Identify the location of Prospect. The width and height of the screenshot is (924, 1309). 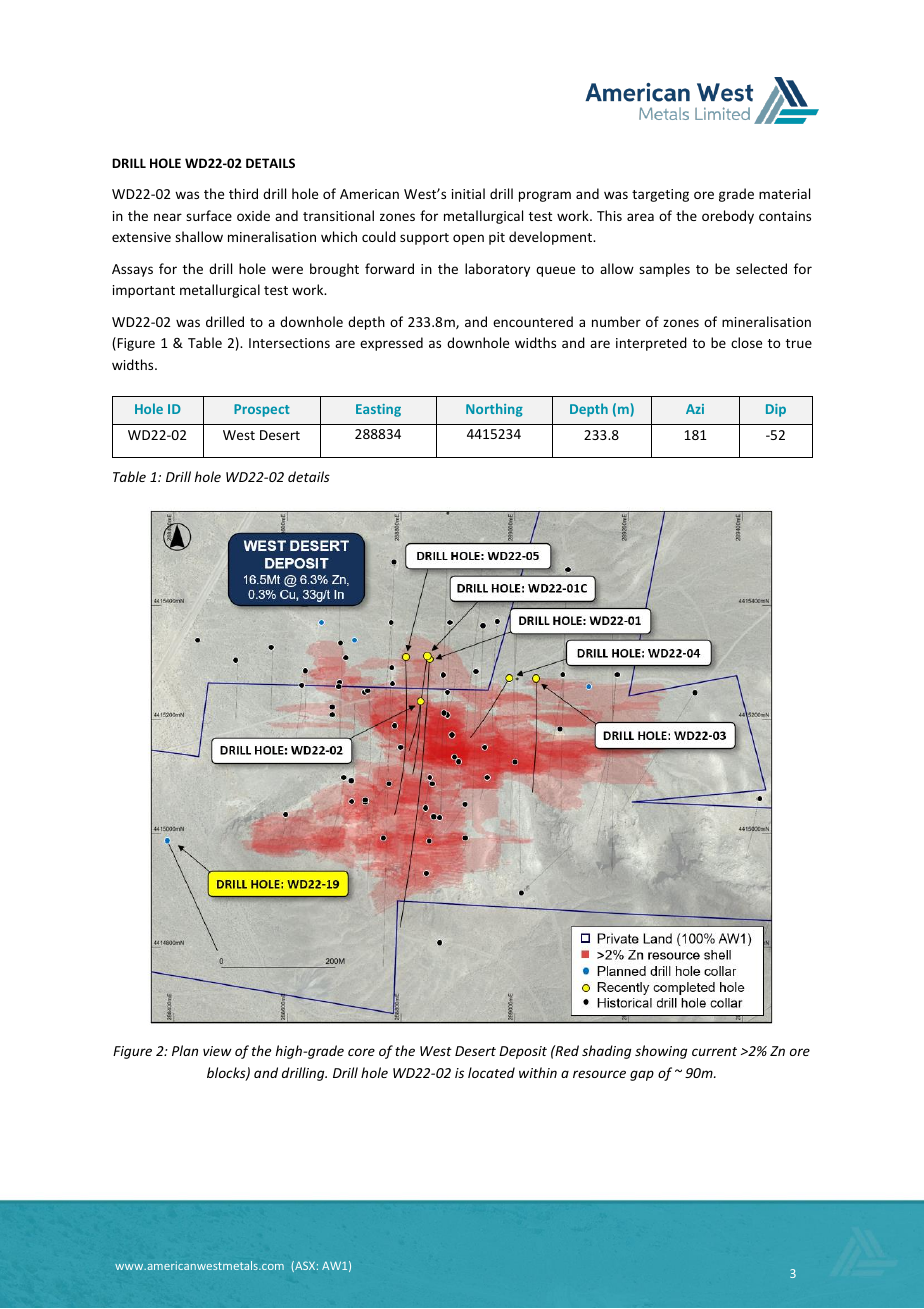
(262, 410).
